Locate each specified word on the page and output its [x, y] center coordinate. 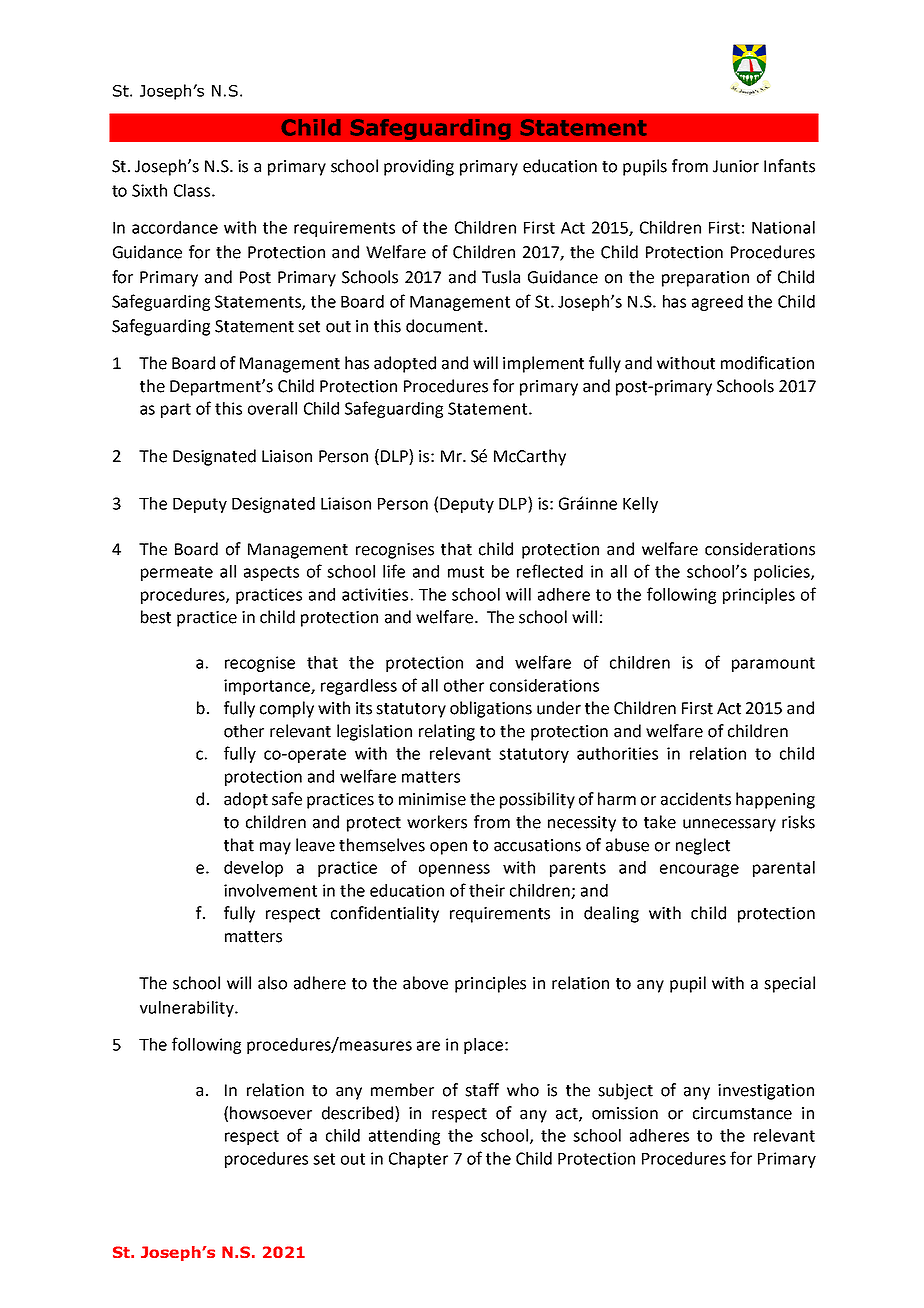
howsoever [271, 1113]
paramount [773, 664]
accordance [175, 227]
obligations [491, 709]
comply [287, 709]
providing [419, 167]
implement [543, 364]
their [487, 890]
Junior [736, 166]
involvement [270, 890]
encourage [699, 870]
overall [272, 408]
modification [767, 363]
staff [482, 1090]
